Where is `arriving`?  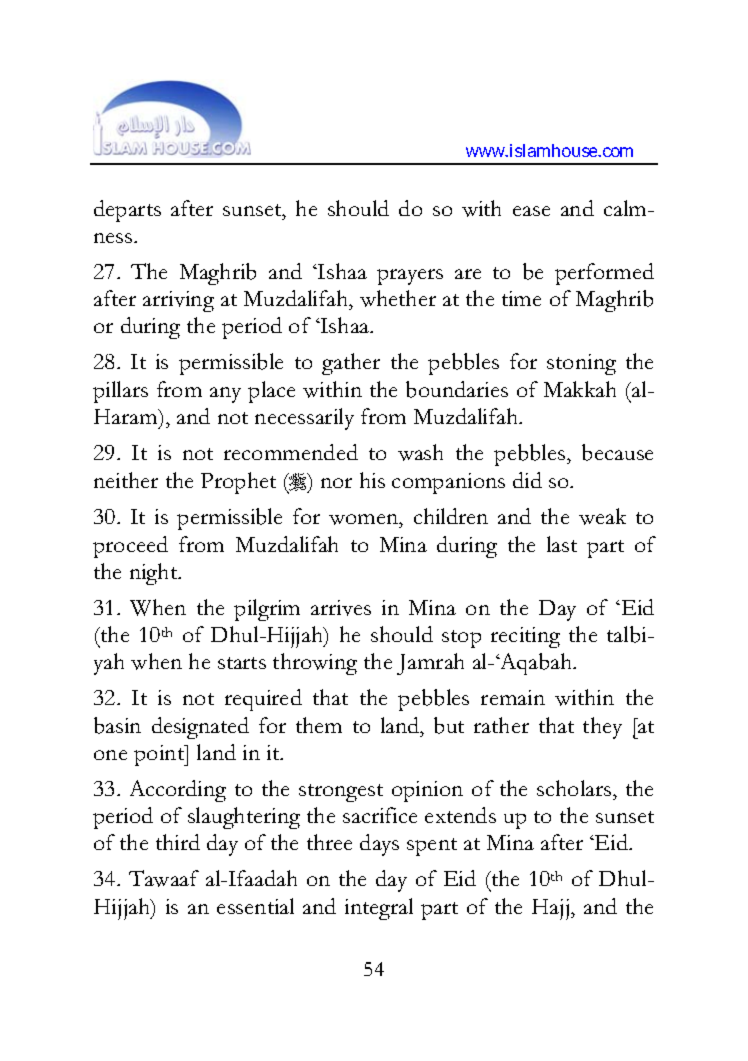 arriving is located at coordinates (178, 301).
